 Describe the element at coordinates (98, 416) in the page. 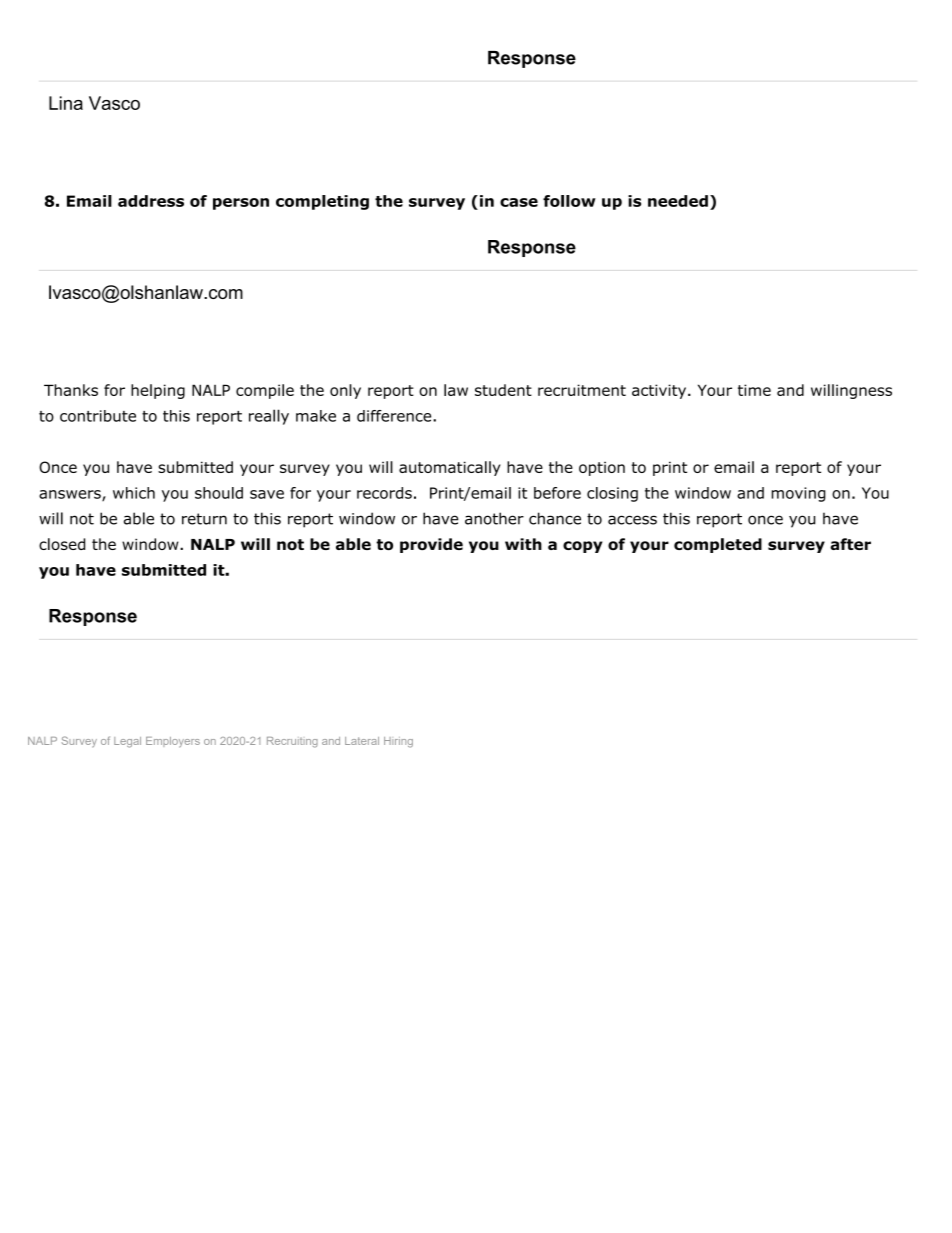

I see `contribute` at that location.
